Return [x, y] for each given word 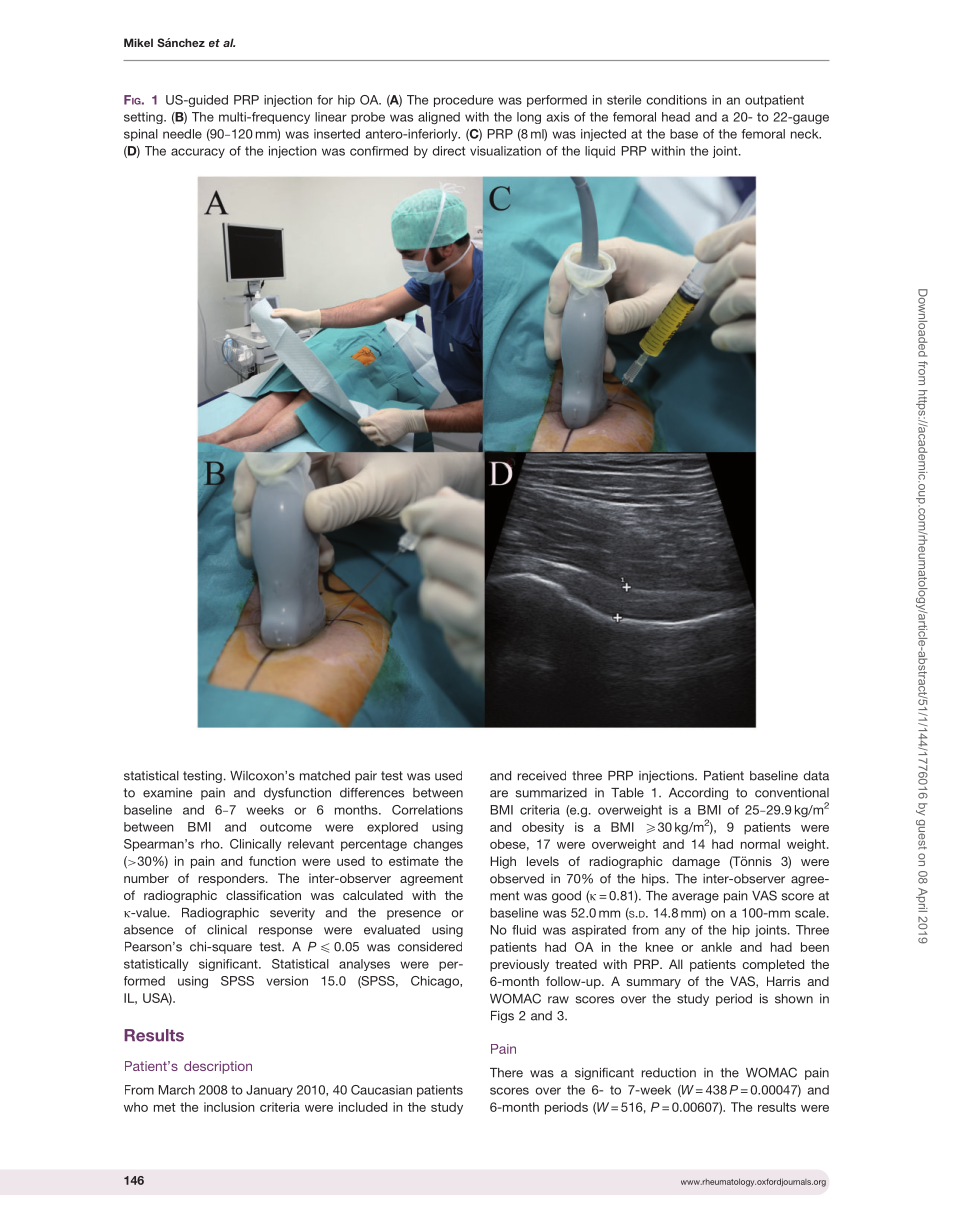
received [542, 776]
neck [806, 134]
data [816, 776]
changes [438, 845]
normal [760, 844]
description [218, 1067]
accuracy [198, 153]
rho [211, 844]
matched [325, 776]
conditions [676, 100]
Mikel [138, 42]
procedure [463, 101]
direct [448, 151]
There [506, 1073]
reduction [669, 1073]
